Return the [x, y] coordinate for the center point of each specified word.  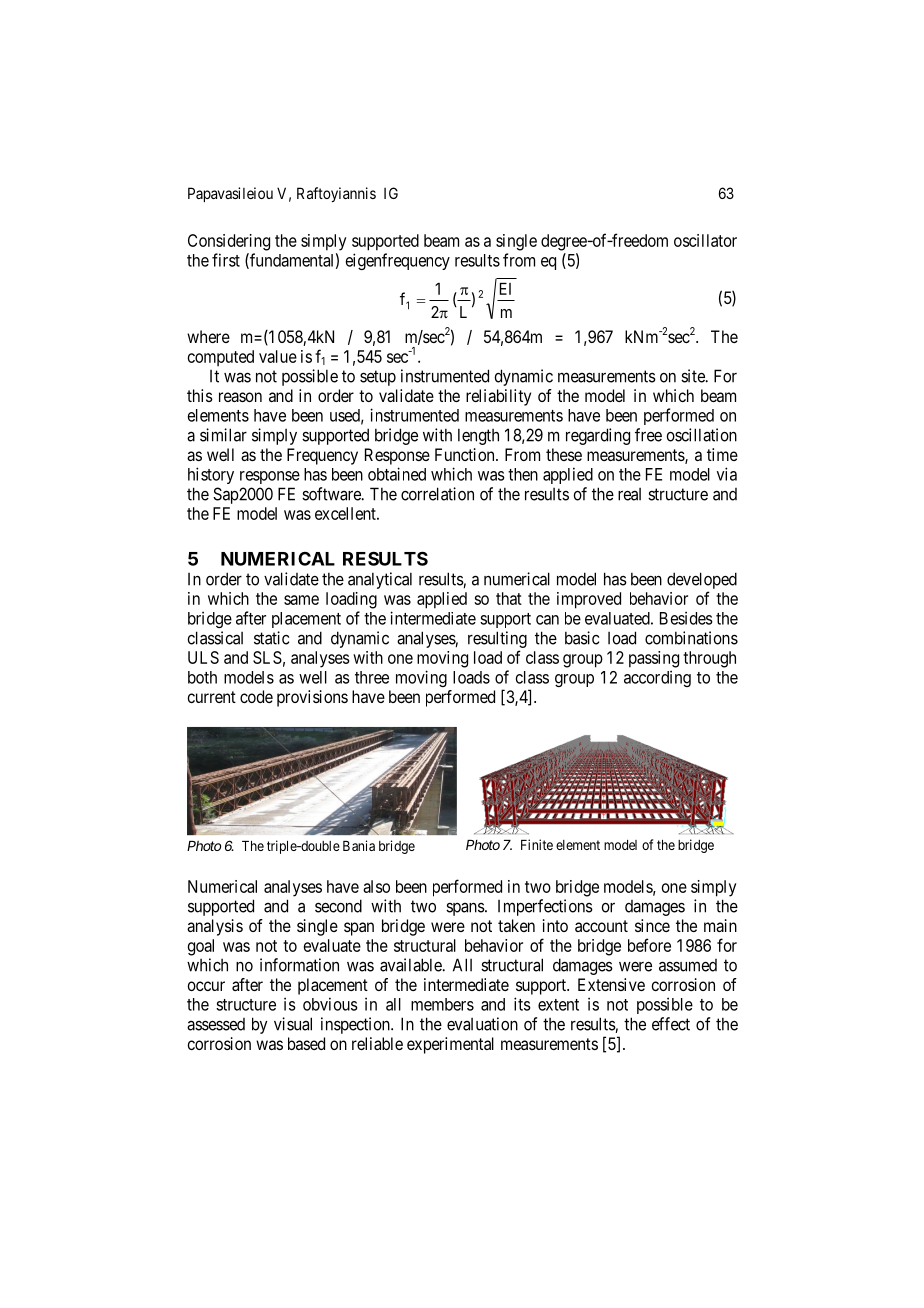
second [338, 906]
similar [223, 435]
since [652, 925]
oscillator [705, 240]
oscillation [701, 435]
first [226, 260]
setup [378, 378]
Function [466, 454]
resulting [497, 639]
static [271, 638]
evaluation [482, 1024]
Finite [537, 844]
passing [654, 659]
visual [293, 1024]
